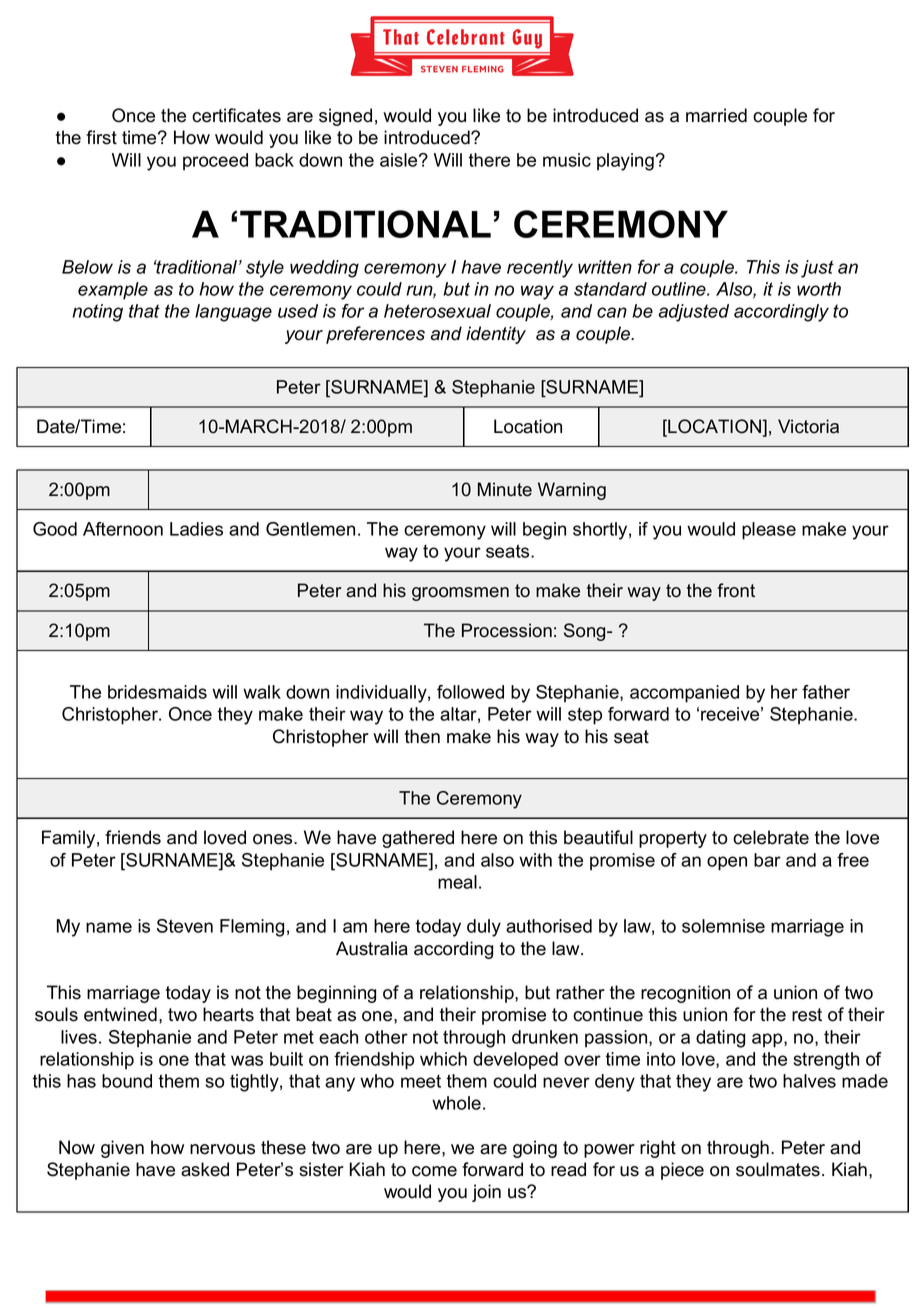 The width and height of the screenshot is (924, 1308). Describe the element at coordinates (97, 313) in the screenshot. I see `noting` at that location.
